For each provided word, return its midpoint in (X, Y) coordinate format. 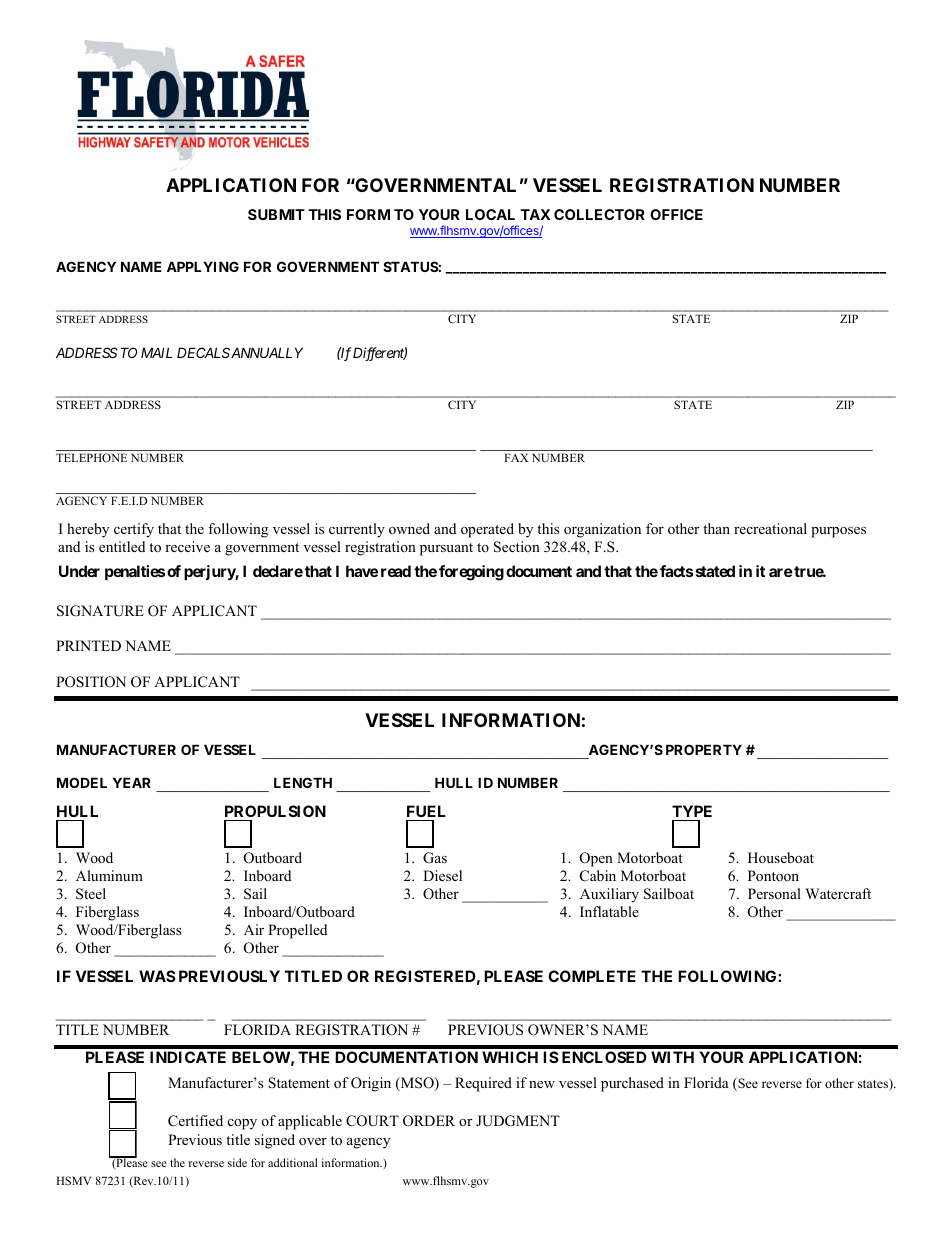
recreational (770, 528)
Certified (195, 1121)
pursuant (446, 549)
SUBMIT (276, 214)
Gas (435, 858)
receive (187, 546)
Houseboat (781, 857)
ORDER (429, 1121)
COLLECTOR (599, 214)
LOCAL (490, 214)
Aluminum (109, 875)
